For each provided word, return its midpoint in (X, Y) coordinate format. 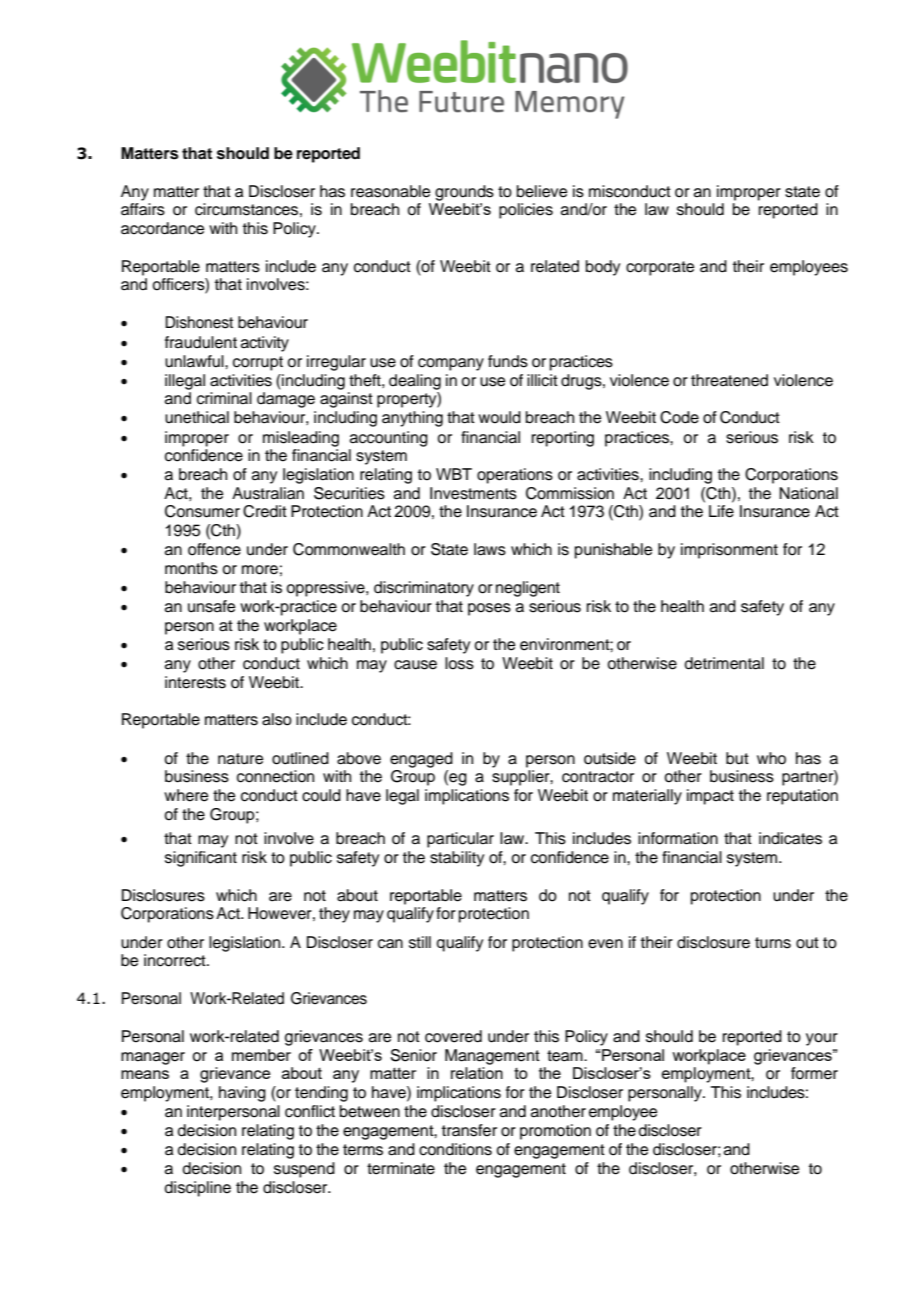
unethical (197, 417)
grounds (464, 193)
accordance (162, 228)
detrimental (724, 663)
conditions (455, 1149)
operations (515, 476)
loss (459, 663)
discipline (198, 1189)
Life (721, 511)
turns (773, 943)
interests (195, 682)
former (814, 1073)
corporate (660, 268)
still (420, 942)
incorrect (176, 960)
